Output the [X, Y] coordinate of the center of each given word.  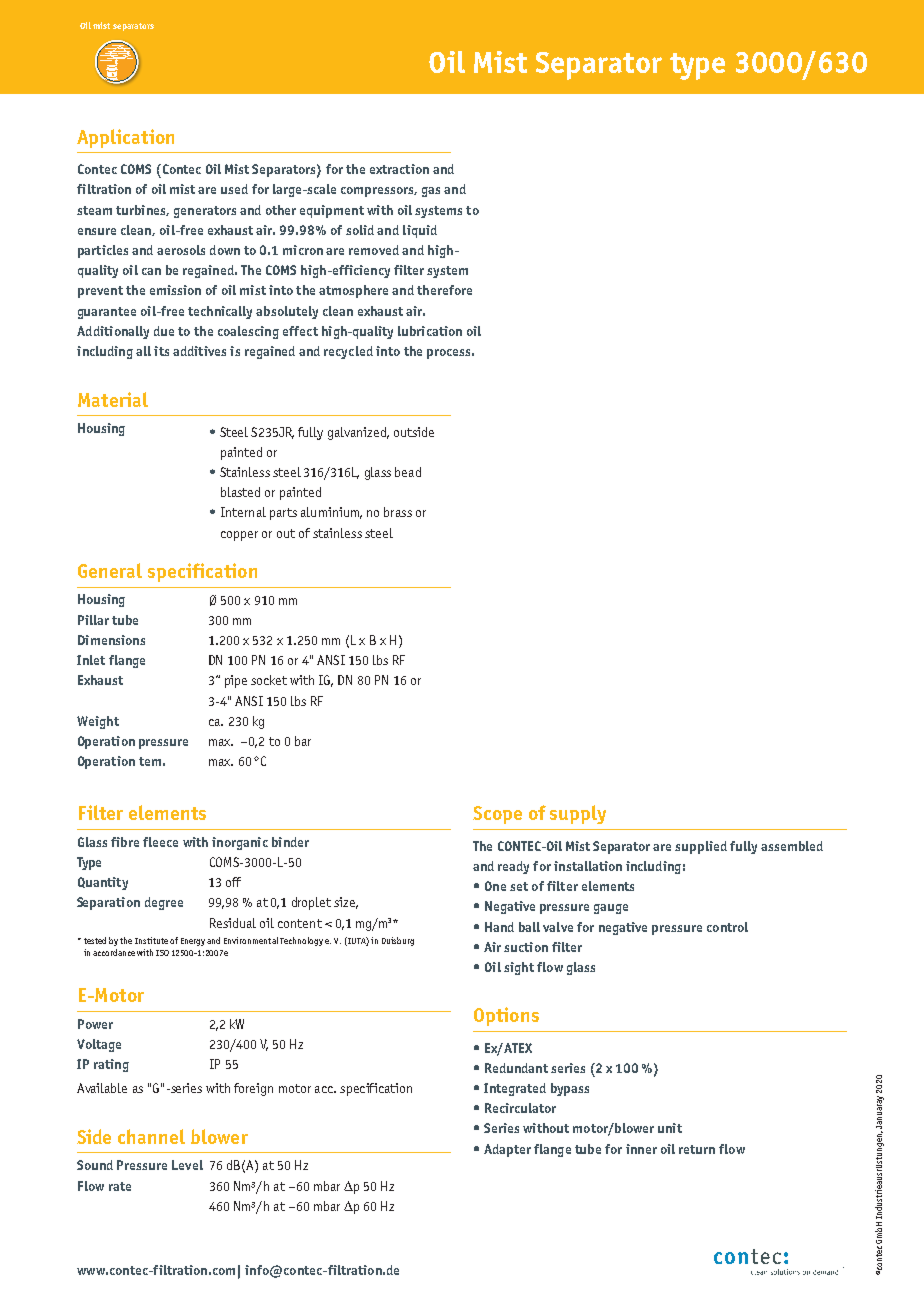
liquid [420, 231]
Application [125, 138]
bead [408, 472]
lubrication [430, 331]
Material [113, 399]
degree [164, 903]
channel [151, 1136]
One [495, 886]
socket [269, 680]
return [697, 1149]
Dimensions [111, 640]
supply [578, 814]
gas [431, 192]
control [727, 927]
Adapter [507, 1150]
